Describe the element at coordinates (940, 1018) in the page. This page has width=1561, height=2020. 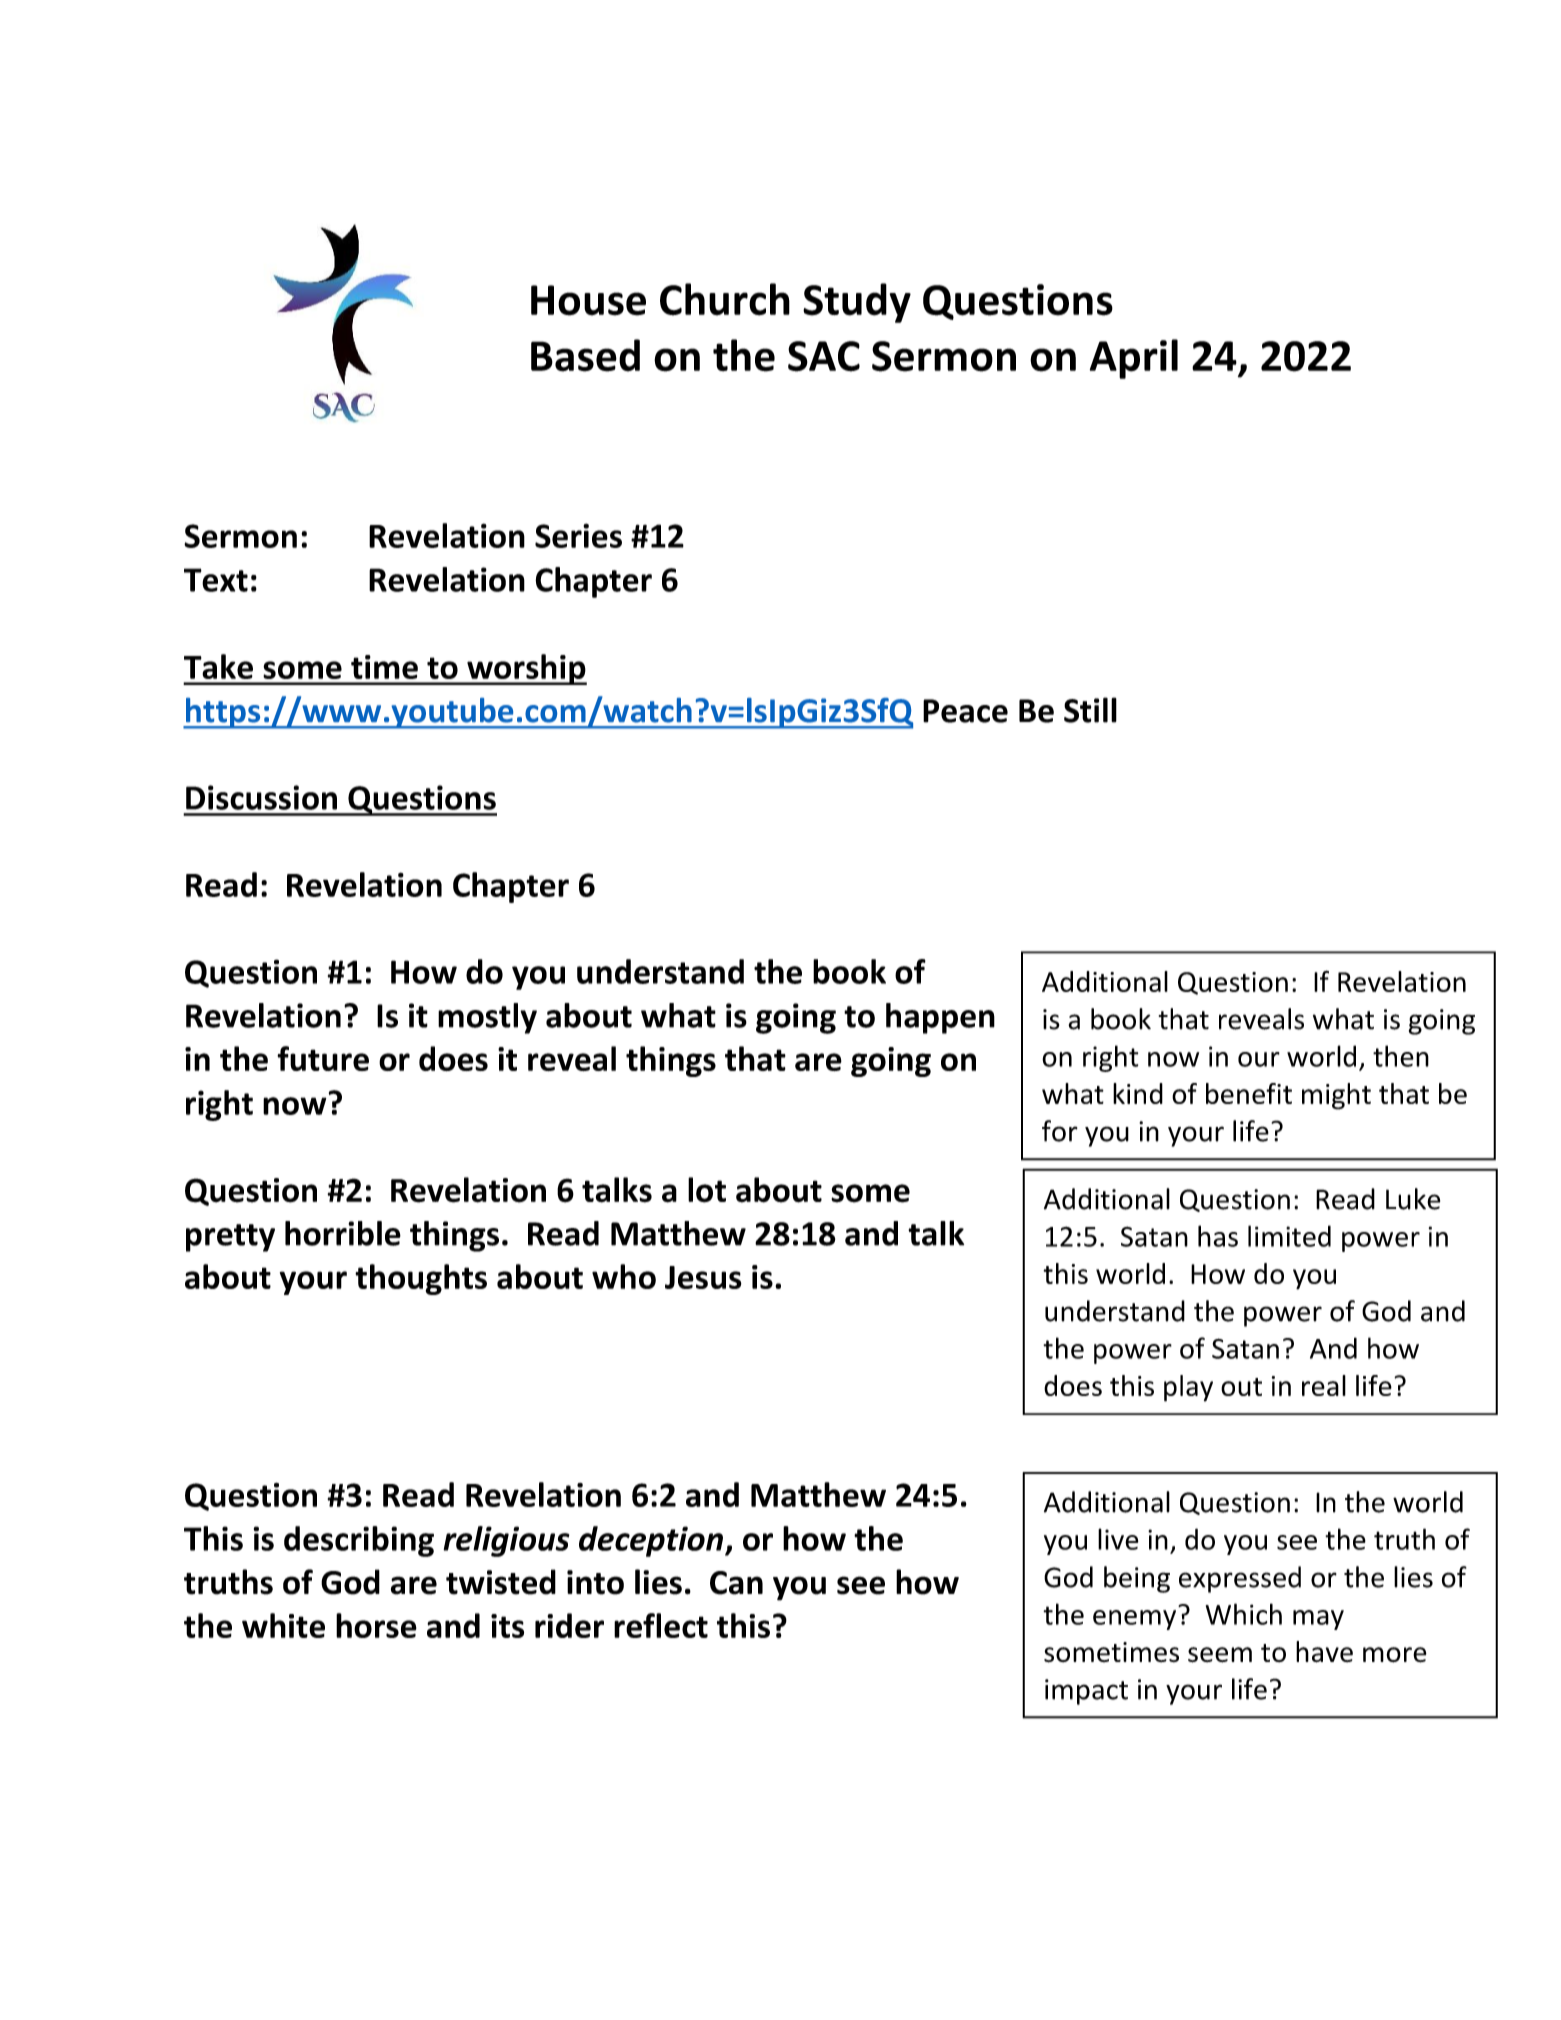
I see `happen` at that location.
